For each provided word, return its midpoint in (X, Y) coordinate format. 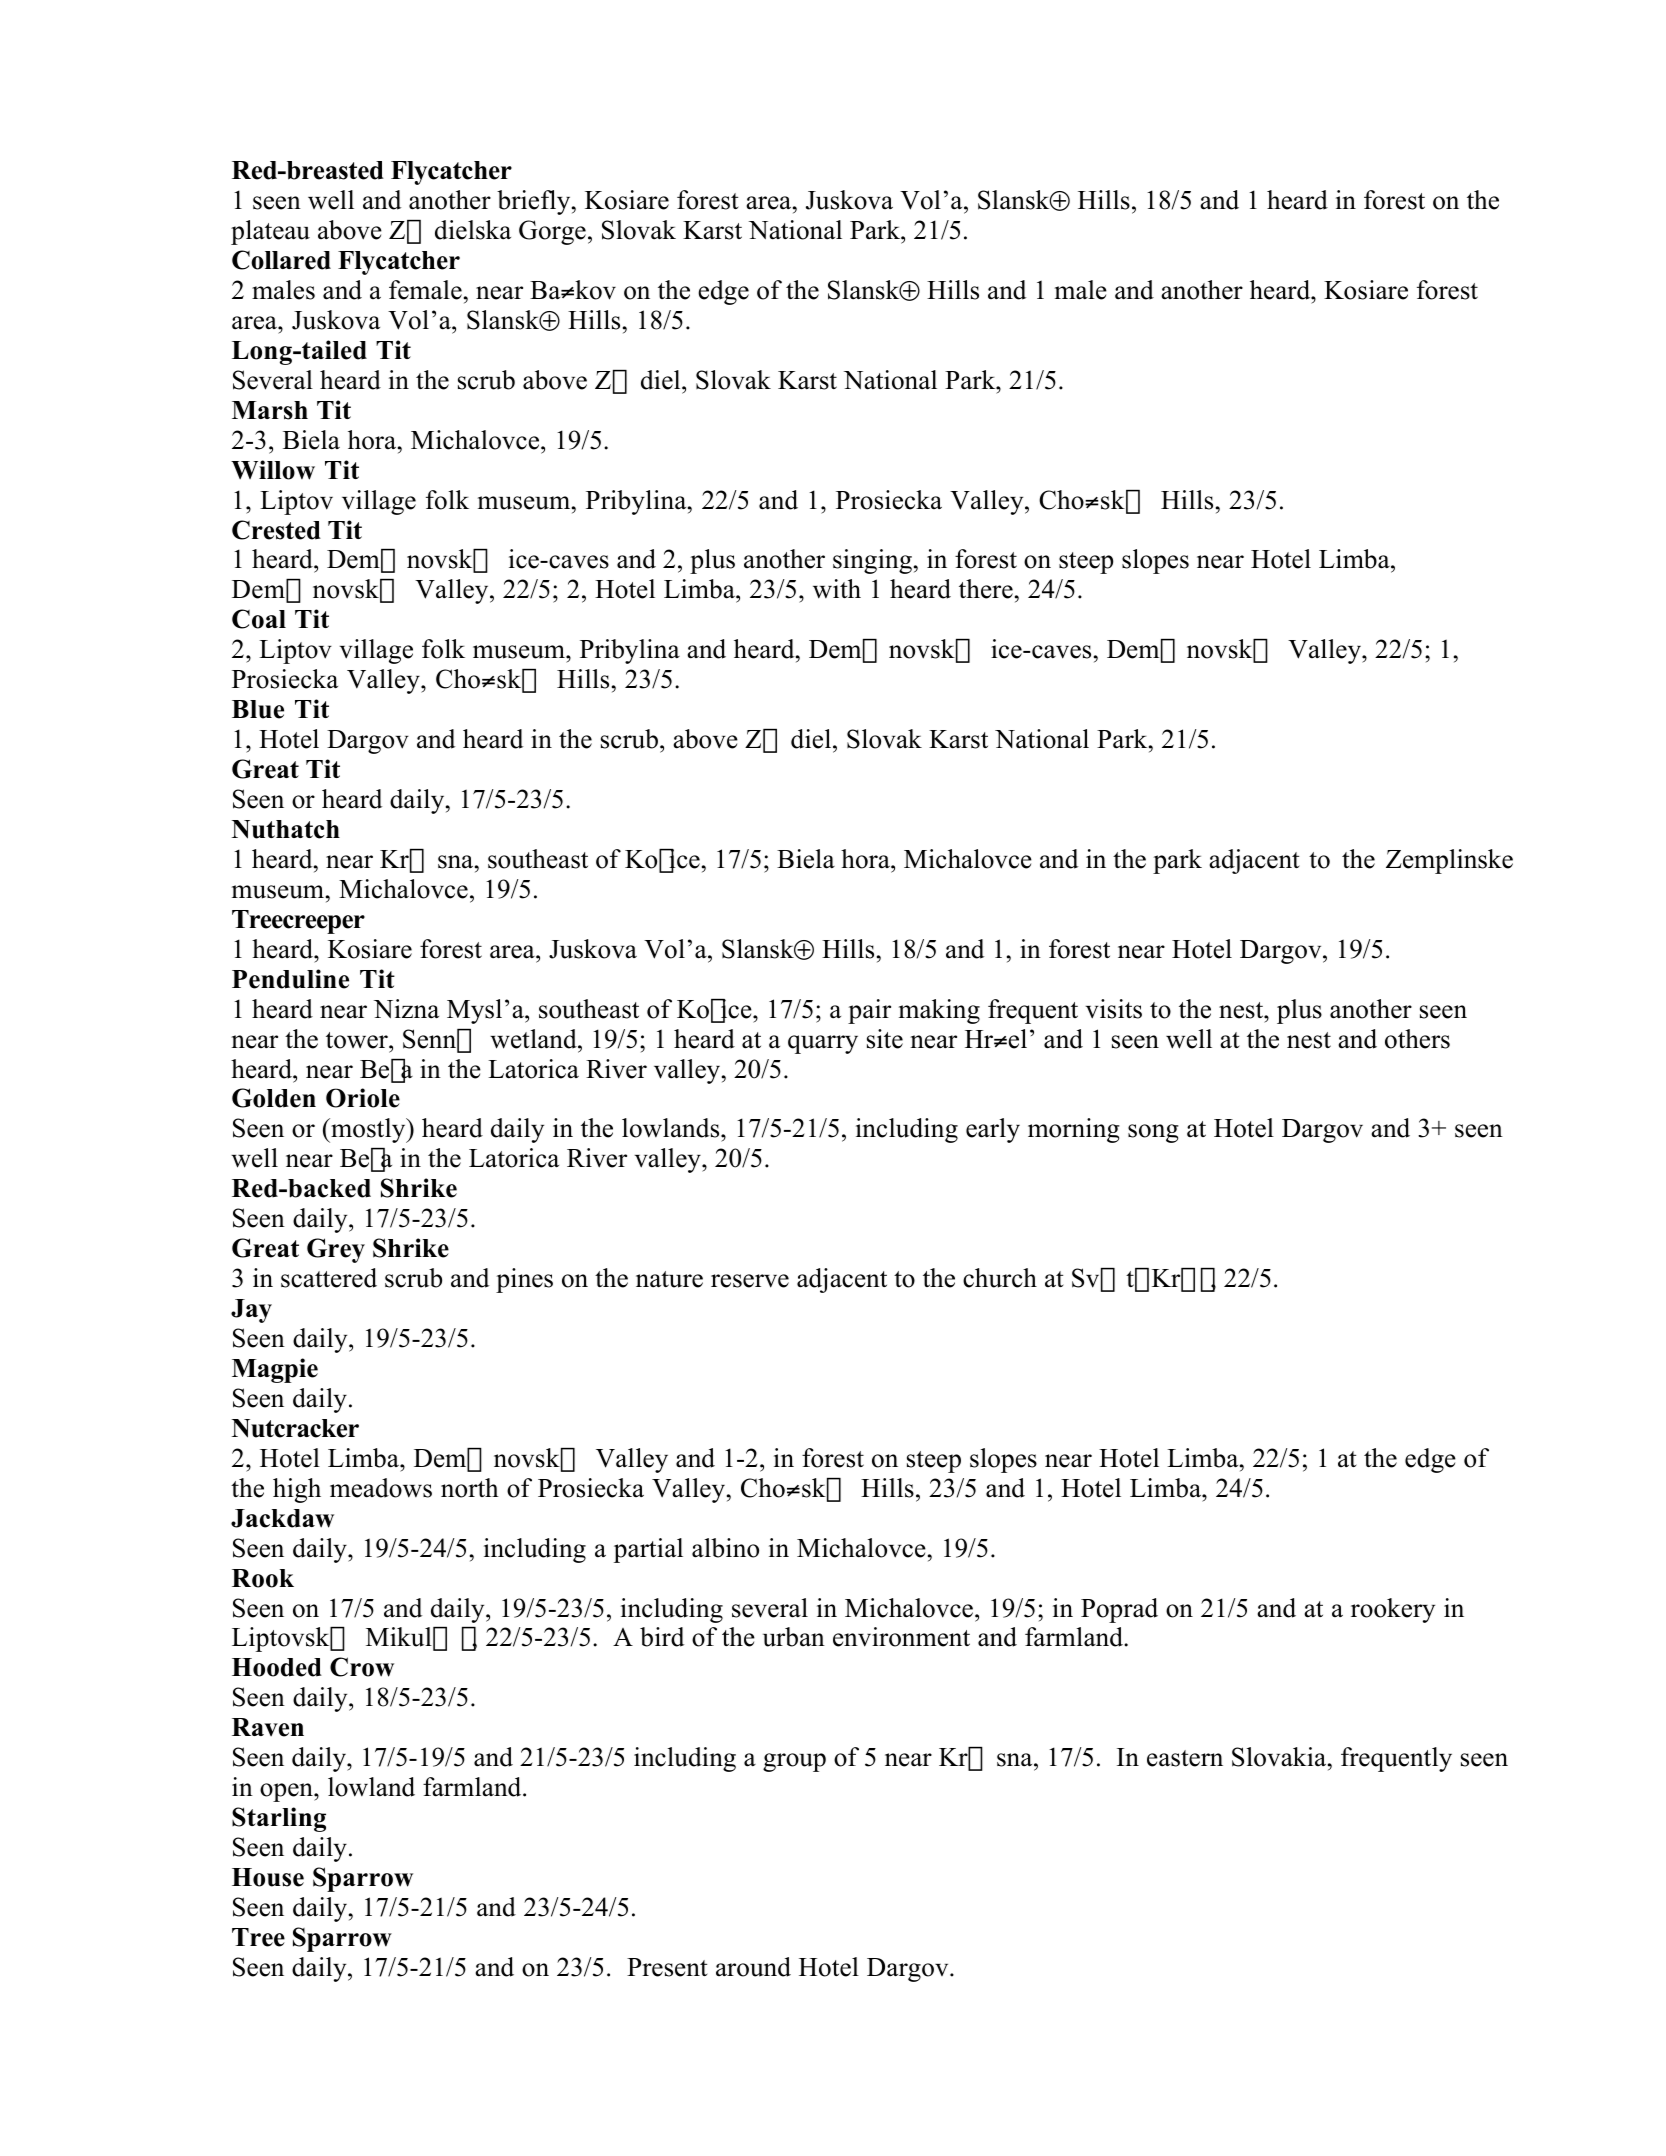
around (753, 1967)
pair (869, 1011)
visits (1113, 1009)
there (986, 589)
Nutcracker (295, 1428)
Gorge (552, 232)
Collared (281, 260)
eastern (1185, 1758)
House (268, 1877)
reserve (750, 1281)
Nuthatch (286, 829)
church (1000, 1278)
